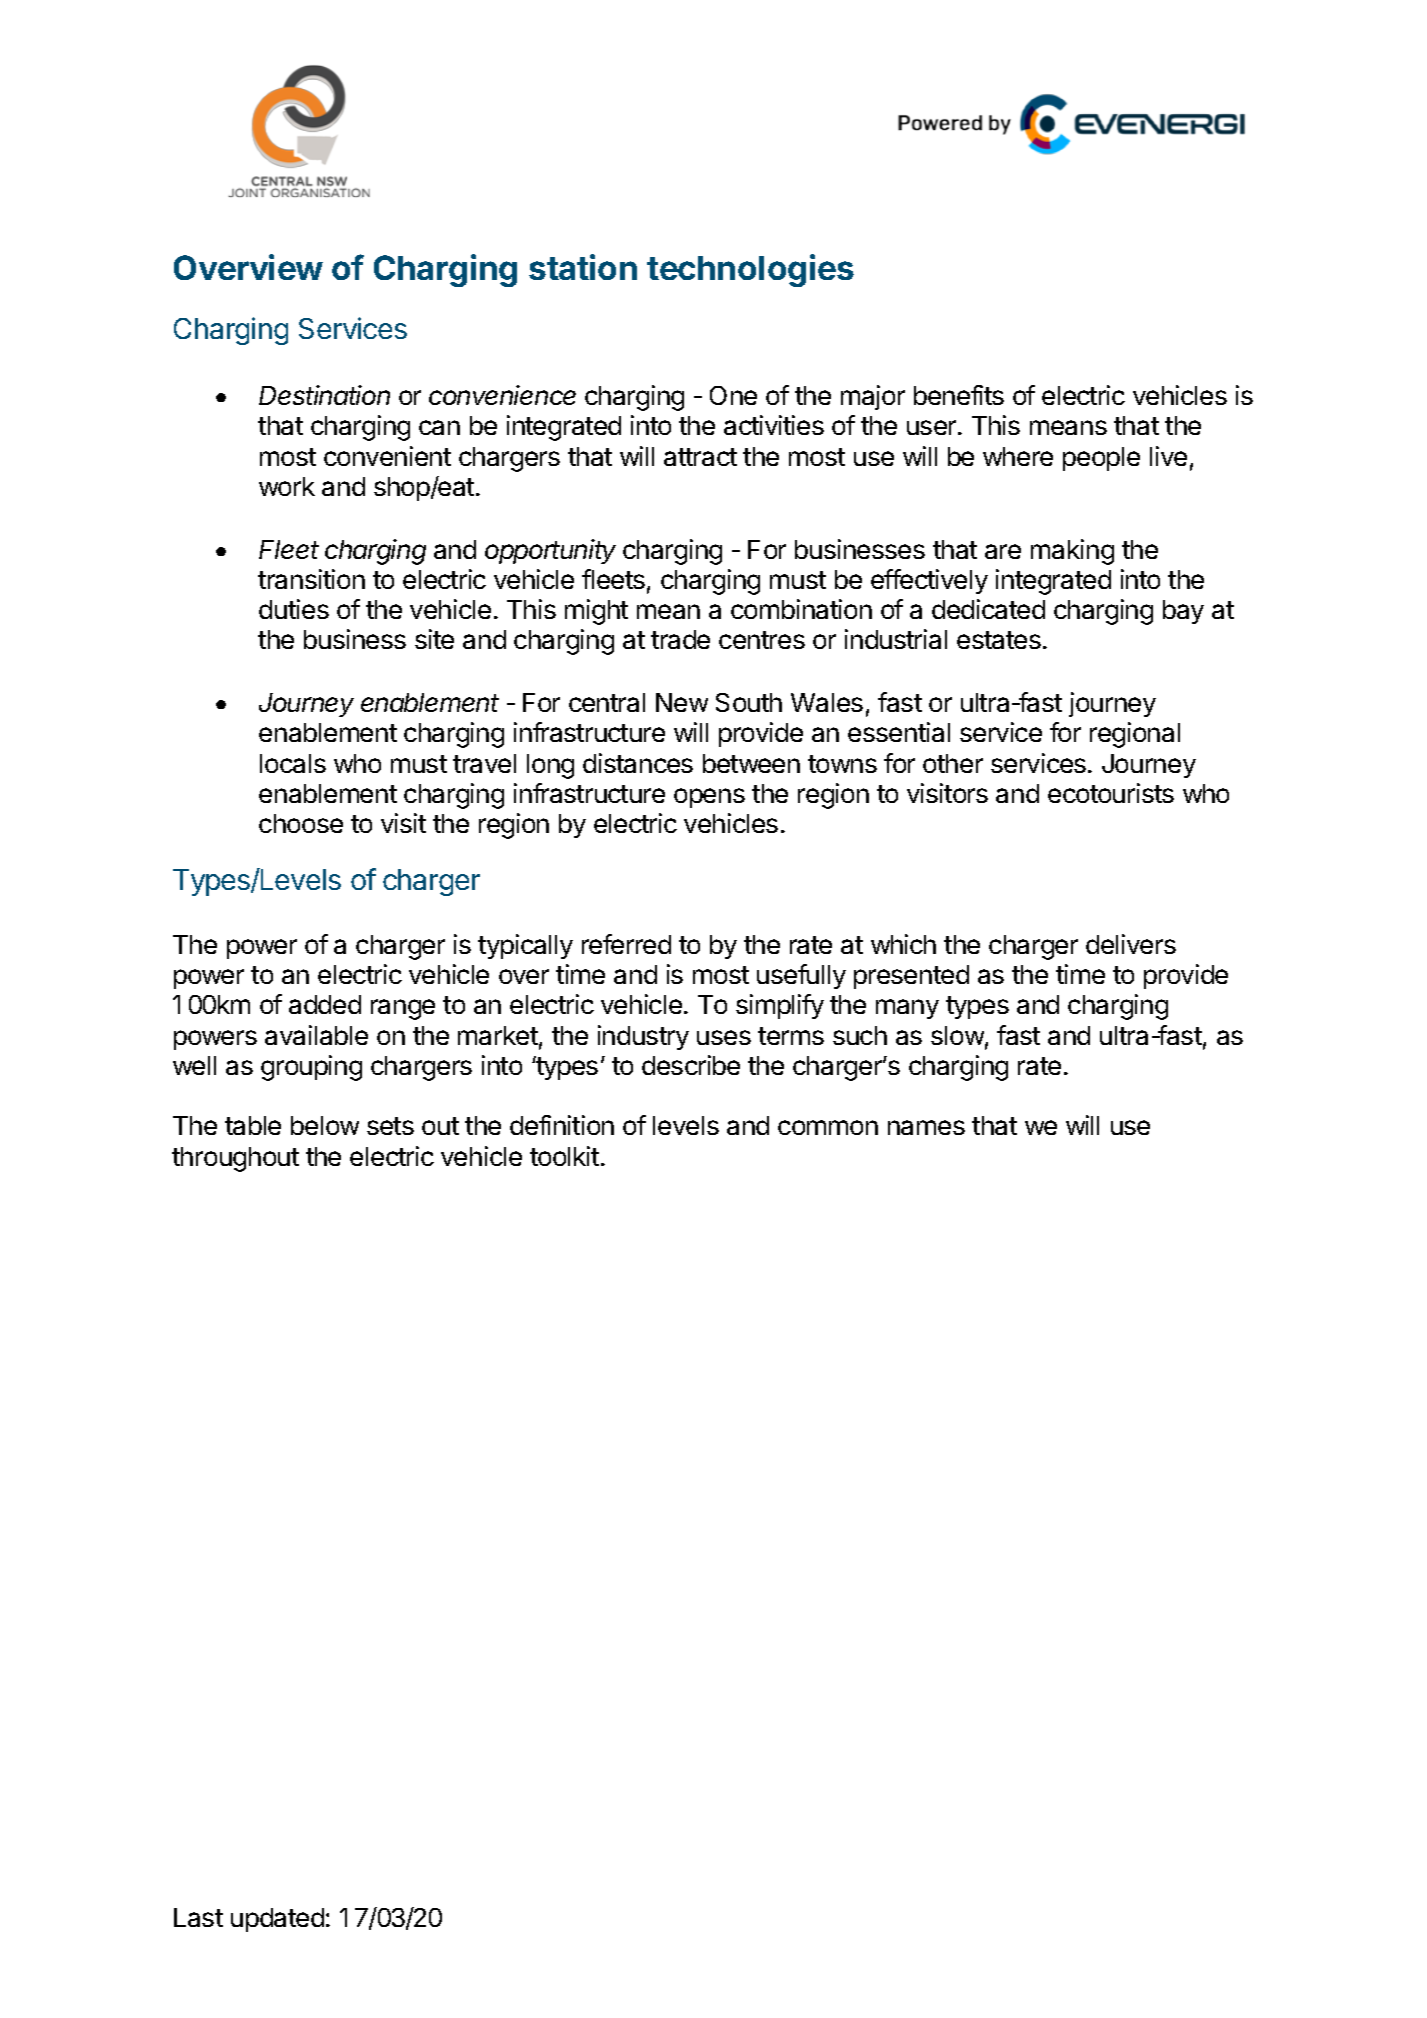 The width and height of the screenshot is (1427, 2018). I want to click on Last, so click(198, 1917).
